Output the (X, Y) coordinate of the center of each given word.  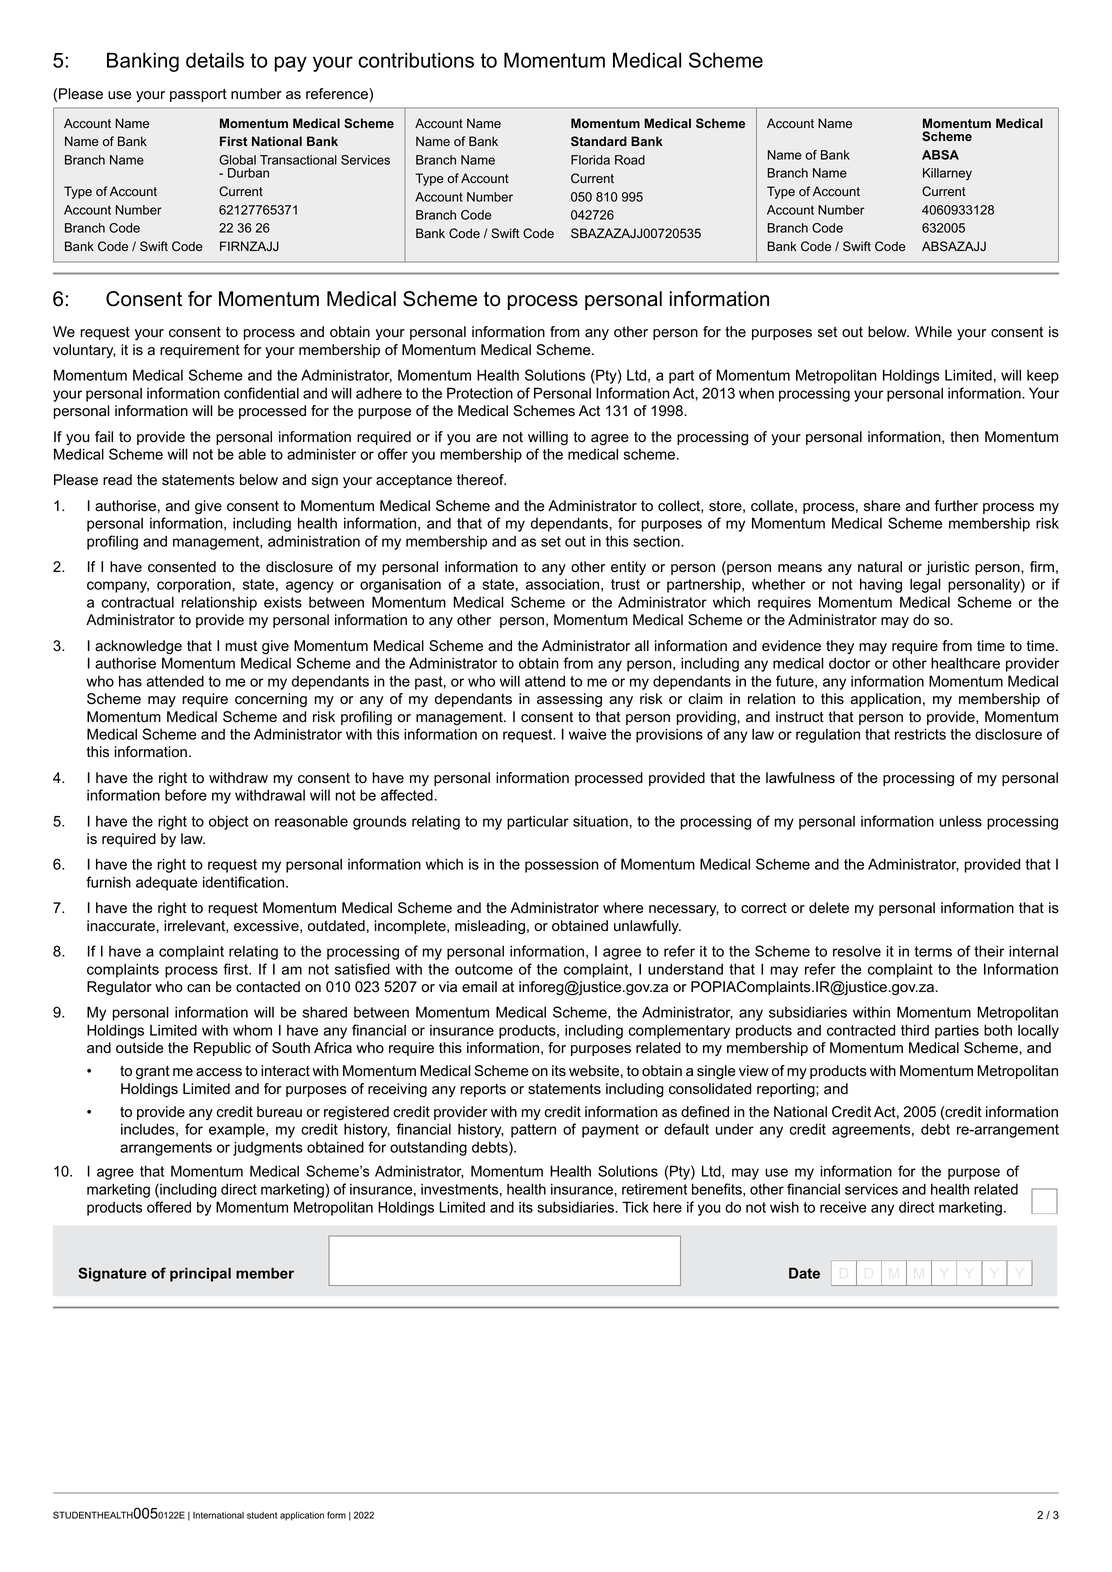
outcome (484, 969)
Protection (480, 393)
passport (198, 95)
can (198, 988)
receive (843, 1207)
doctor (849, 663)
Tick (635, 1207)
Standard (599, 141)
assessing (569, 700)
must (241, 646)
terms (933, 951)
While (933, 332)
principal (200, 1274)
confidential (261, 393)
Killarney (947, 174)
